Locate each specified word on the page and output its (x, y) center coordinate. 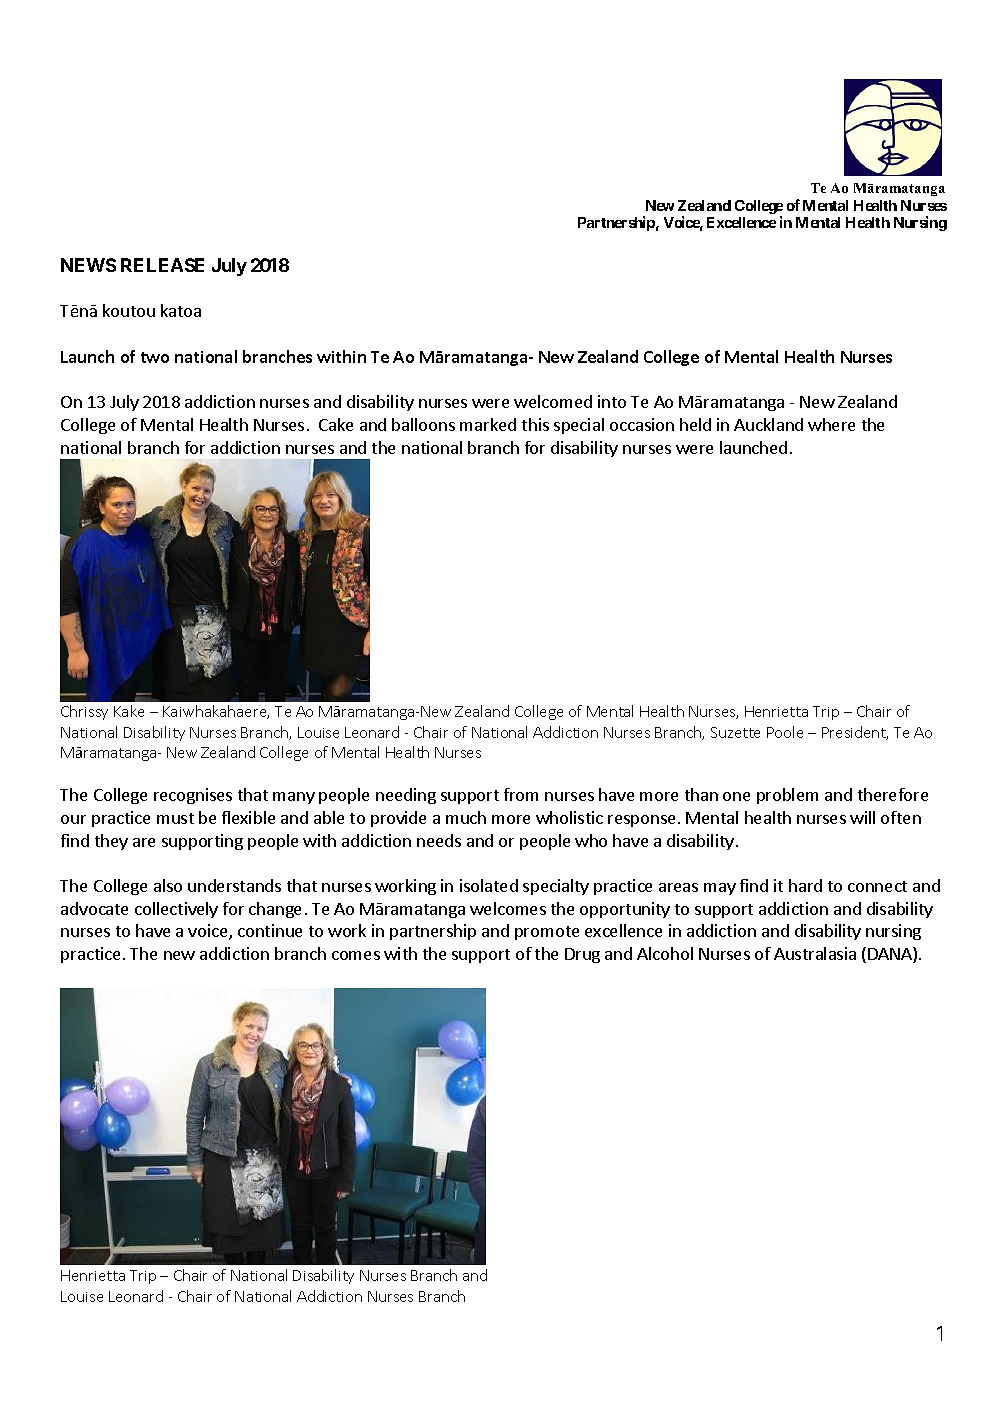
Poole (785, 732)
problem (787, 796)
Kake (129, 711)
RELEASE (162, 265)
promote (547, 933)
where (831, 424)
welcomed (553, 401)
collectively (176, 910)
